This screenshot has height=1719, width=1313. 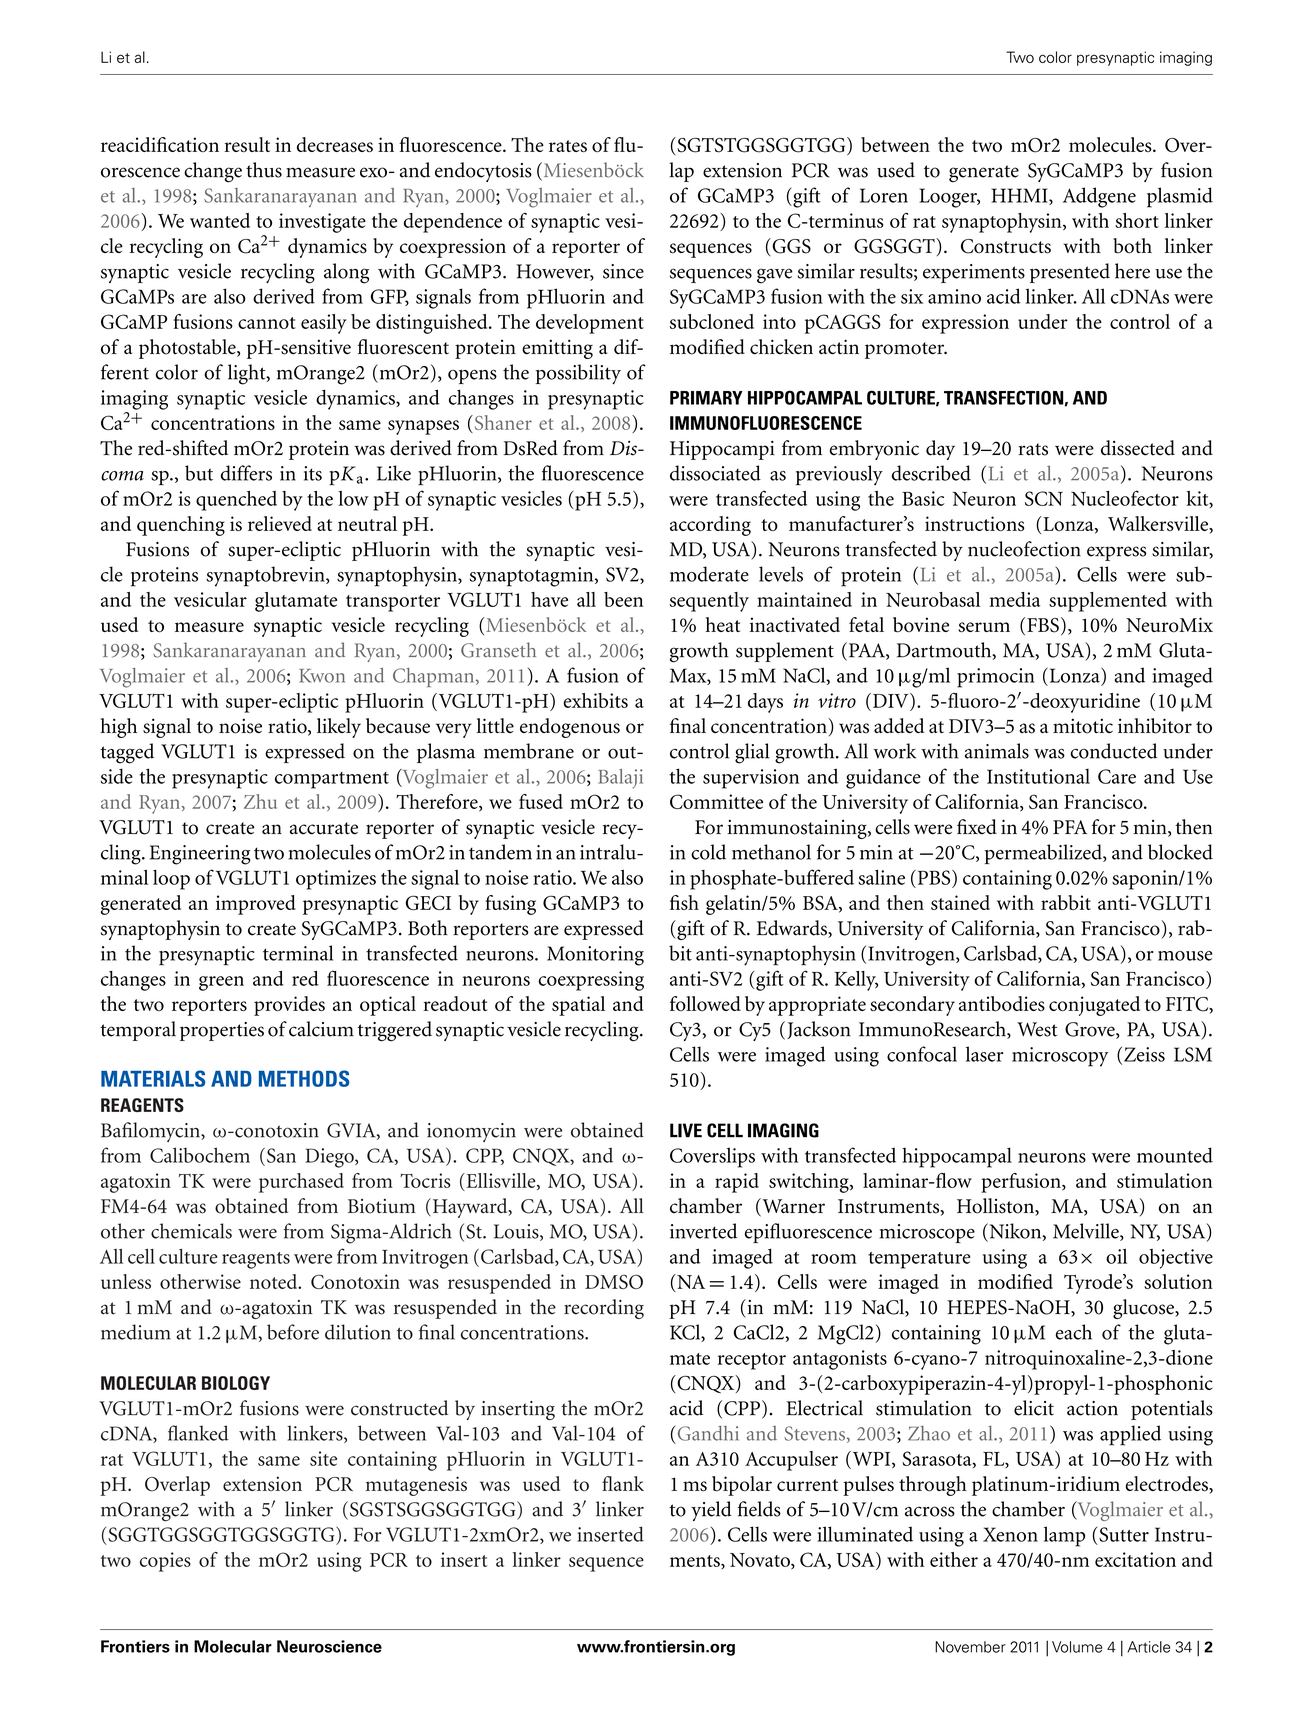 What do you see at coordinates (1044, 498) in the screenshot?
I see `SCN` at bounding box center [1044, 498].
